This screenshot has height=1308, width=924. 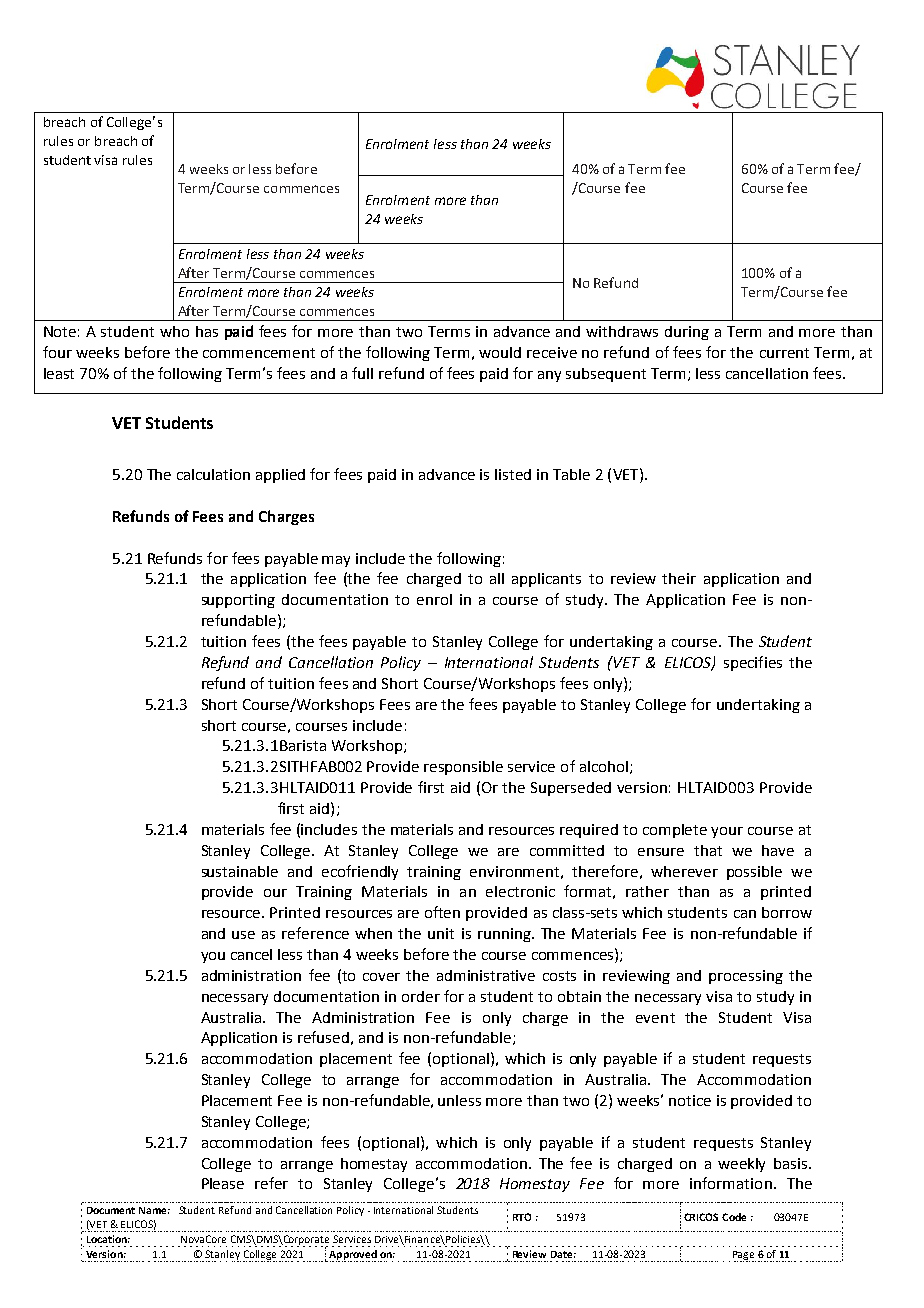 I want to click on responsible, so click(x=463, y=768).
